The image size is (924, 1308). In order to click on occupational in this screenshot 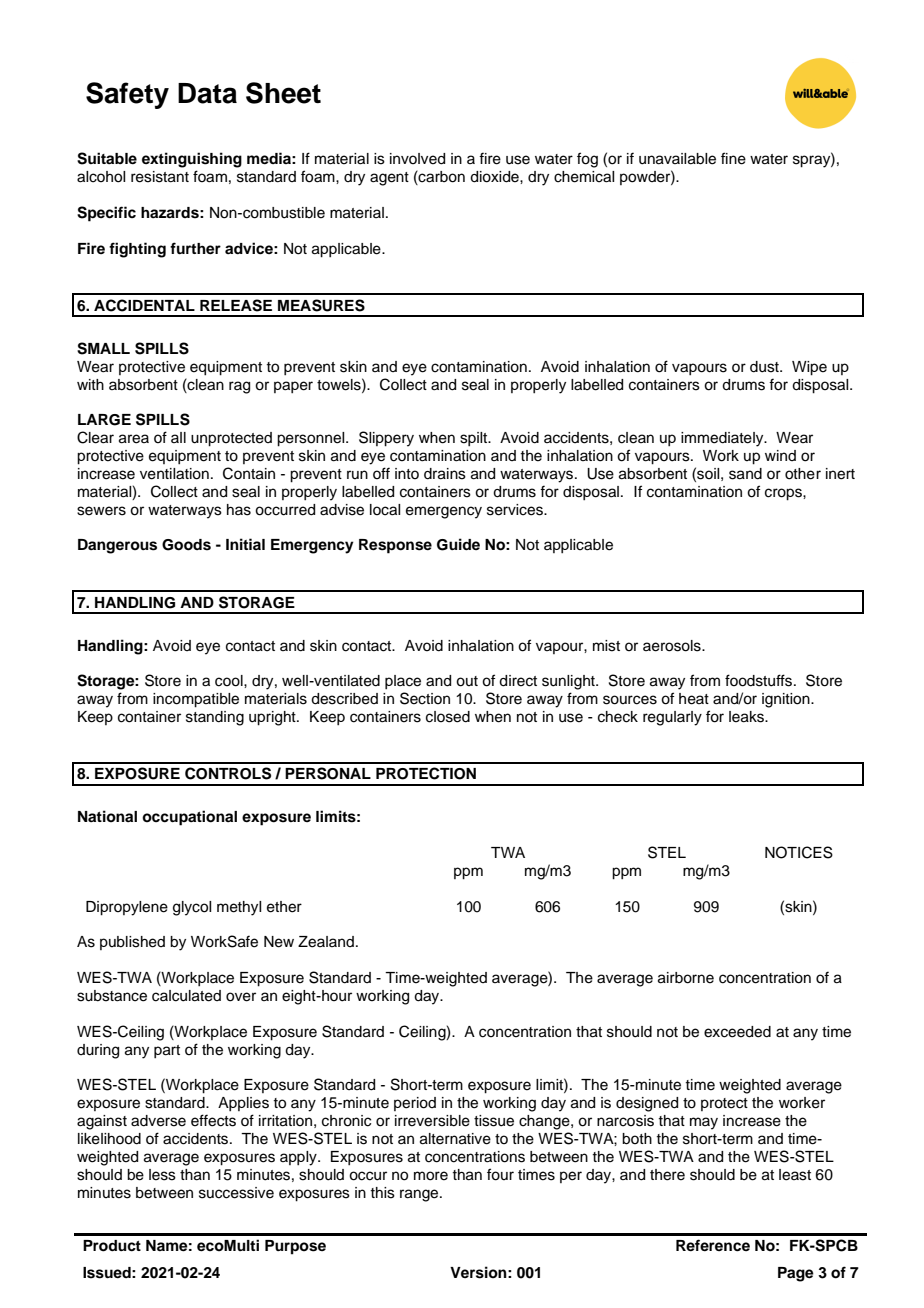, I will do `click(189, 818)`.
